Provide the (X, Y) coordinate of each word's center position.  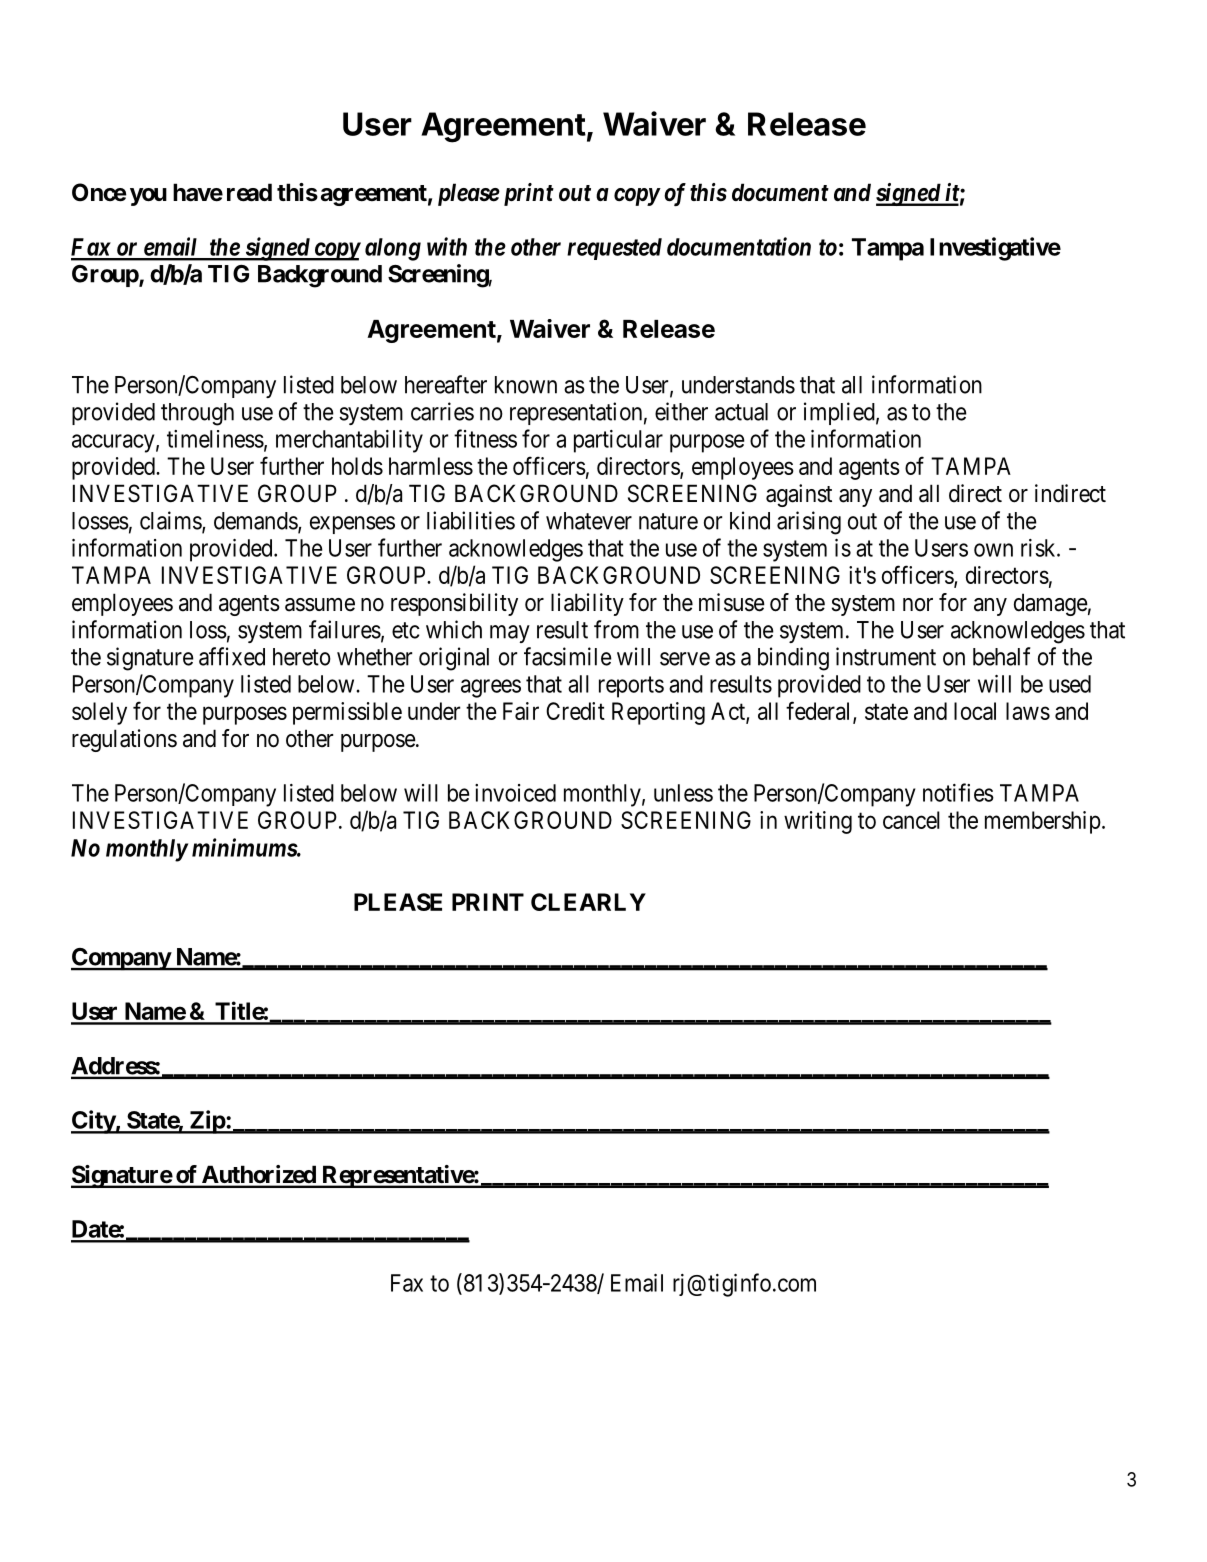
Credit (575, 711)
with (447, 246)
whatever (589, 521)
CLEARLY (588, 902)
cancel (911, 820)
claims (171, 521)
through (197, 414)
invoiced (515, 793)
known (526, 385)
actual (741, 412)
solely (99, 713)
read (249, 192)
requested (614, 249)
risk (1039, 548)
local (975, 711)
